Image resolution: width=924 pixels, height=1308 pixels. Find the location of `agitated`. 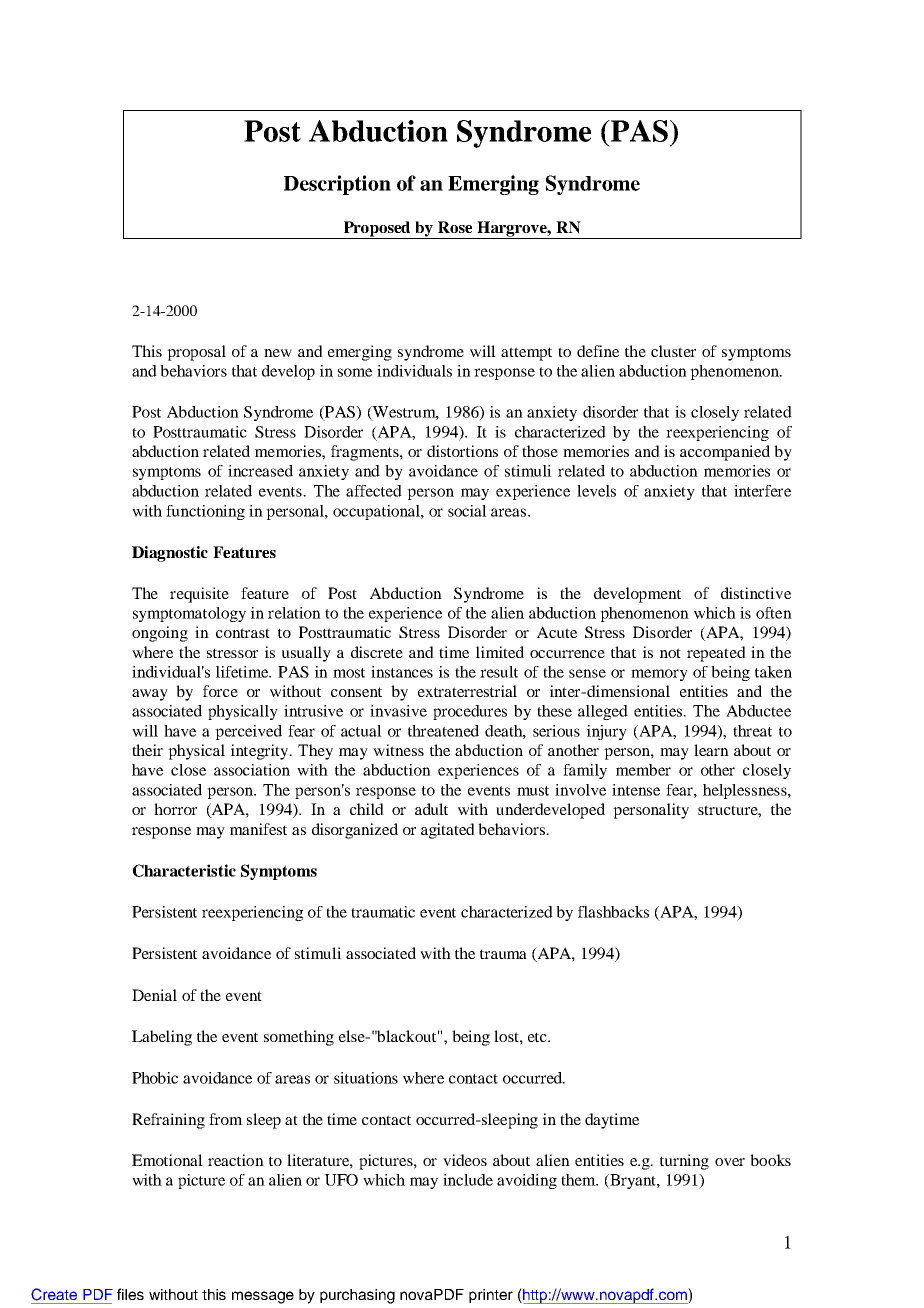

agitated is located at coordinates (448, 831).
